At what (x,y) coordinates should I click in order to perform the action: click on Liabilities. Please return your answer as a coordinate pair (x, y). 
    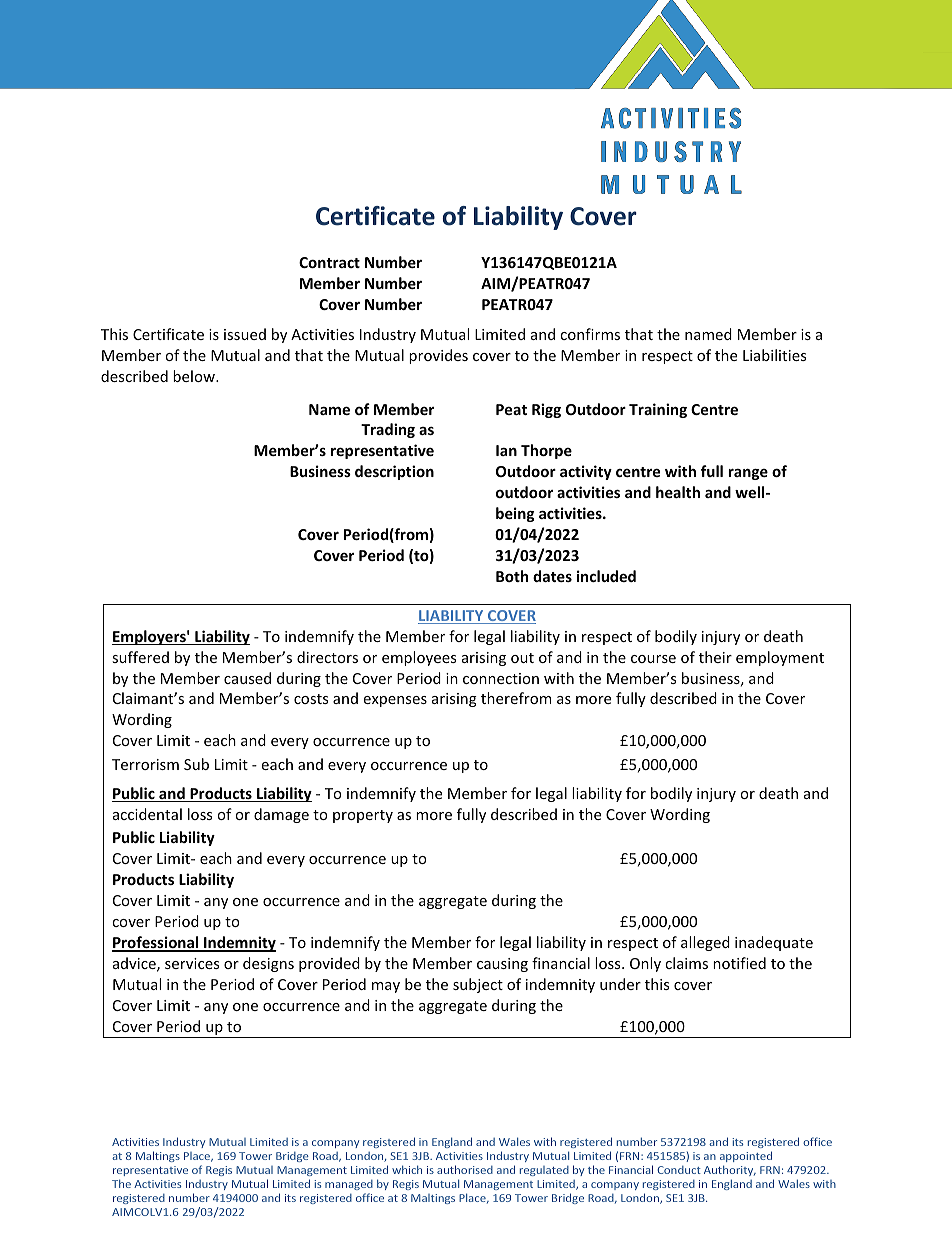
    Looking at the image, I should click on (774, 355).
